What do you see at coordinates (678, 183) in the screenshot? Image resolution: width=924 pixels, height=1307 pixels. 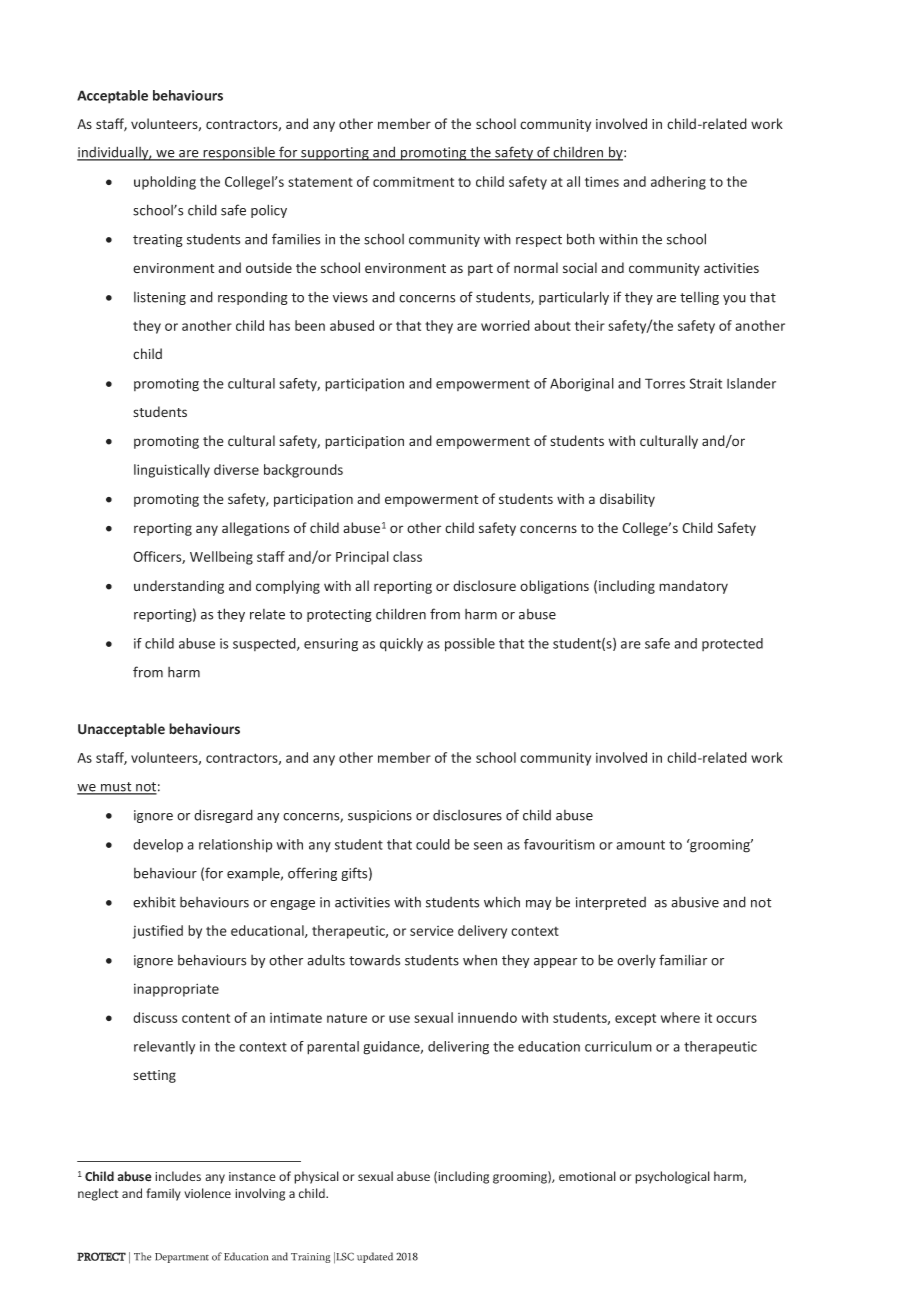 I see `adhering` at bounding box center [678, 183].
